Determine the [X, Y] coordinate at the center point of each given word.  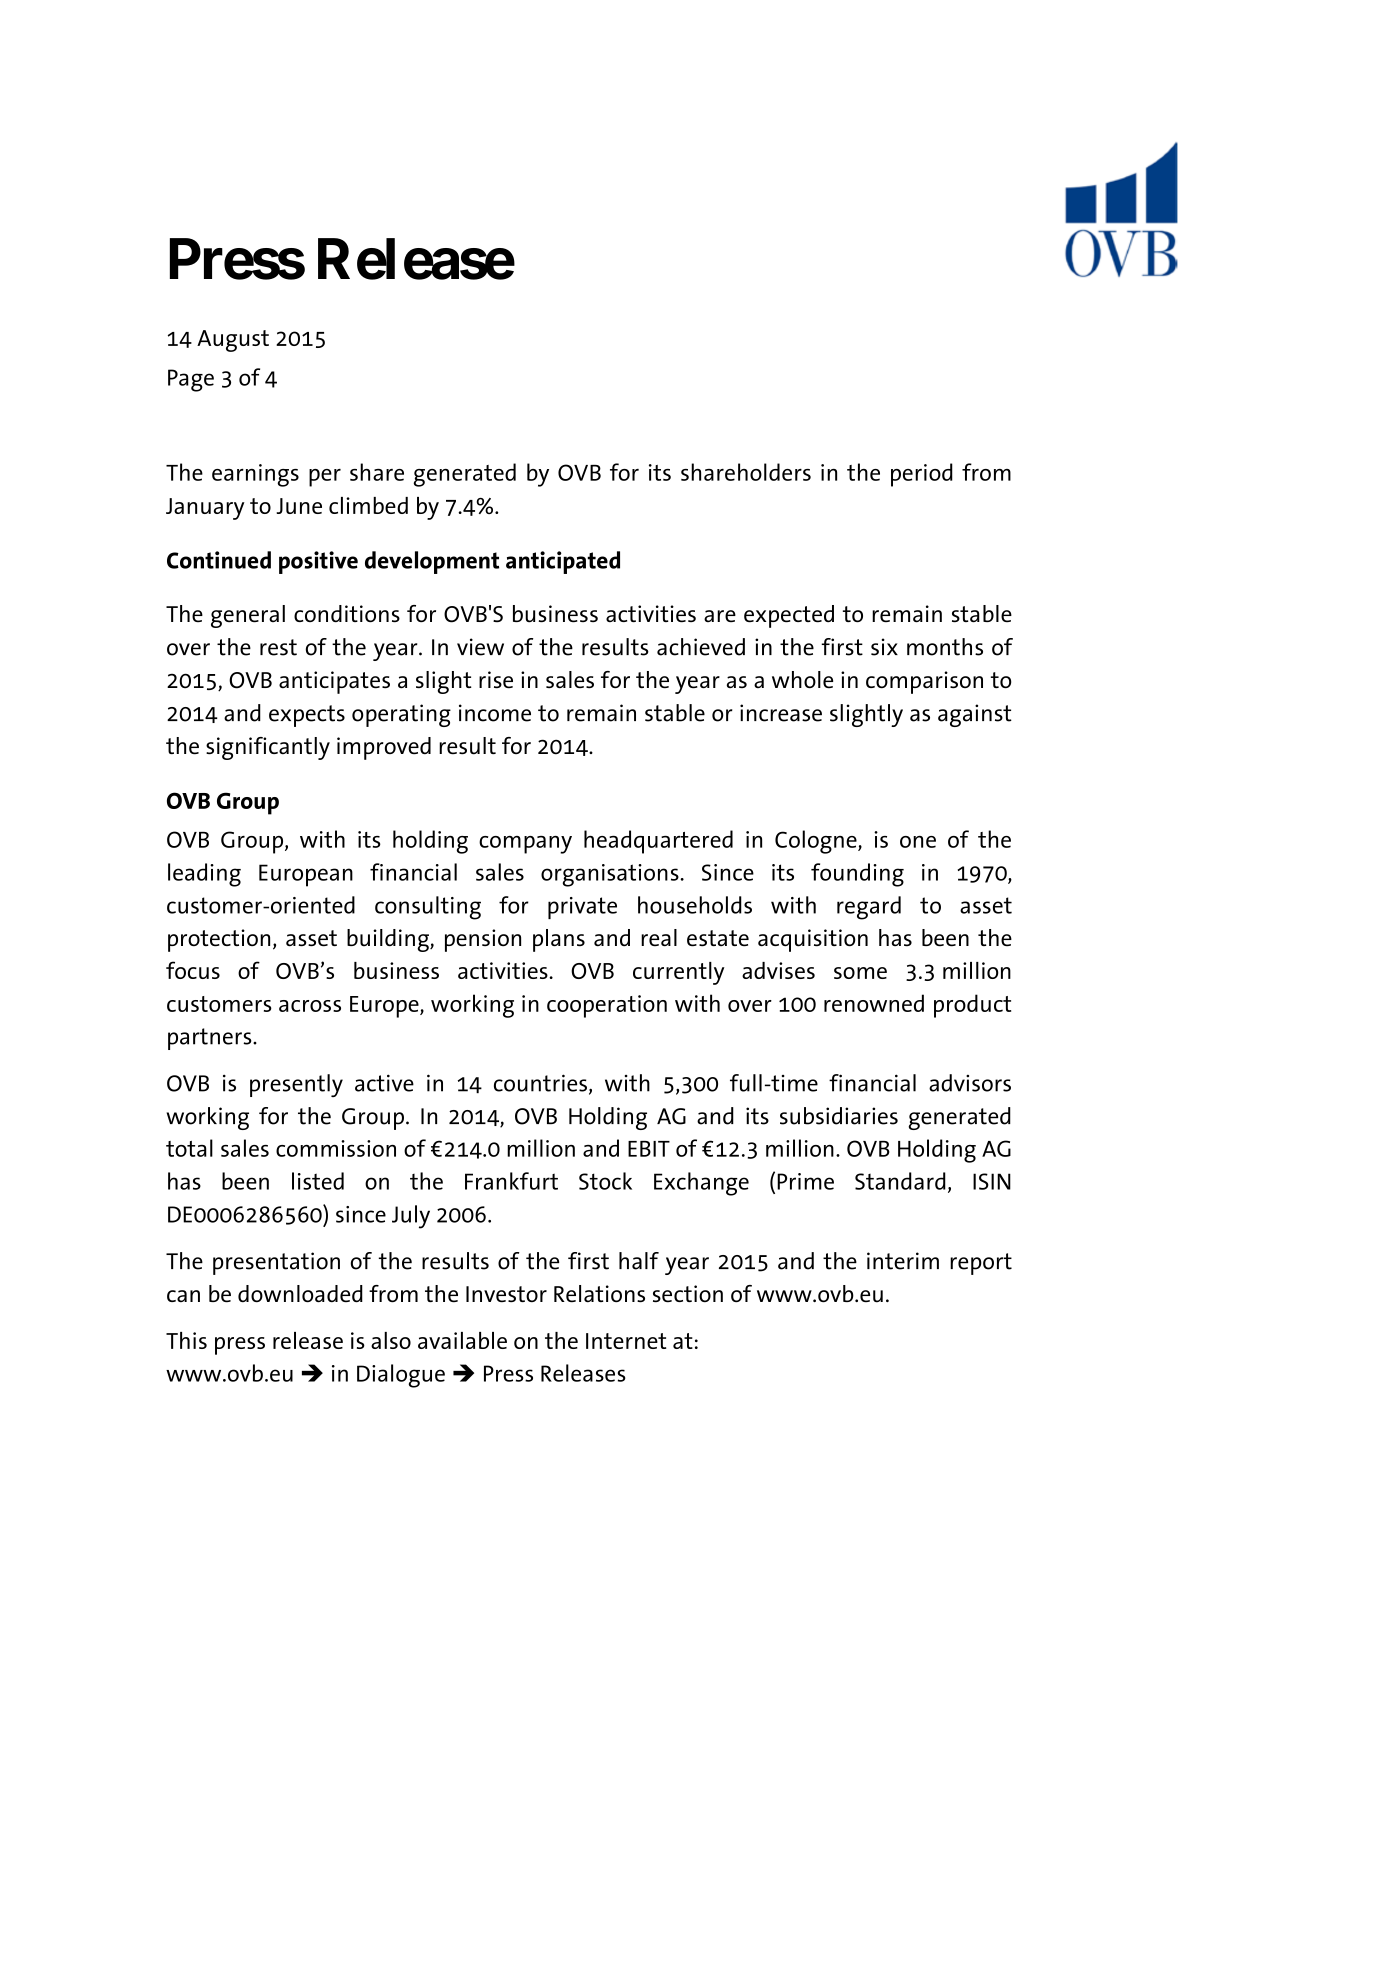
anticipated [563, 562]
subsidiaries [839, 1116]
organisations [611, 875]
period [922, 475]
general [248, 616]
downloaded [300, 1294]
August [233, 341]
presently [296, 1085]
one [918, 842]
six [884, 647]
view [480, 647]
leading [204, 875]
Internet [626, 1341]
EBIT [649, 1149]
